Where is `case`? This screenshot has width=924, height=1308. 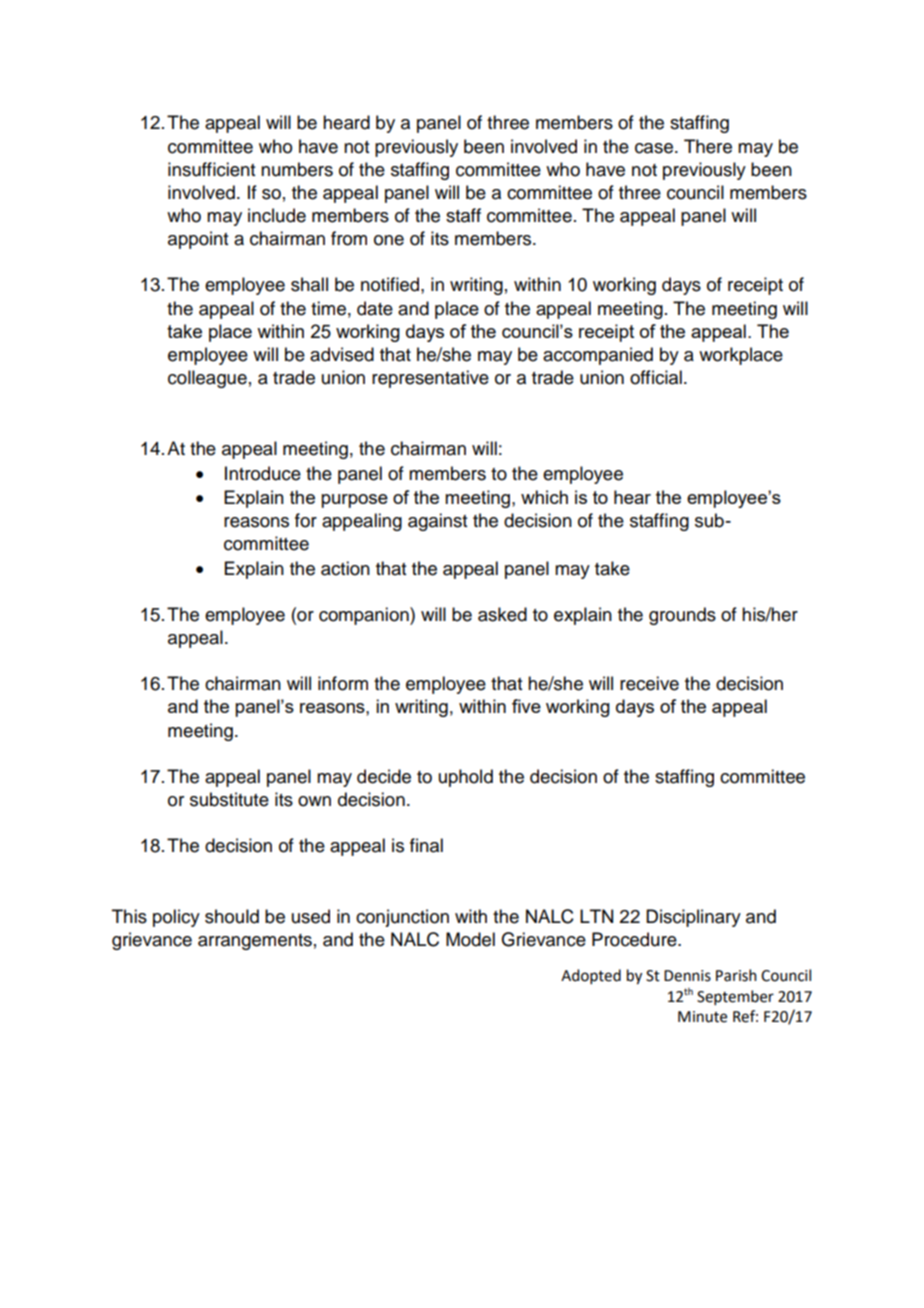
case is located at coordinates (654, 148).
